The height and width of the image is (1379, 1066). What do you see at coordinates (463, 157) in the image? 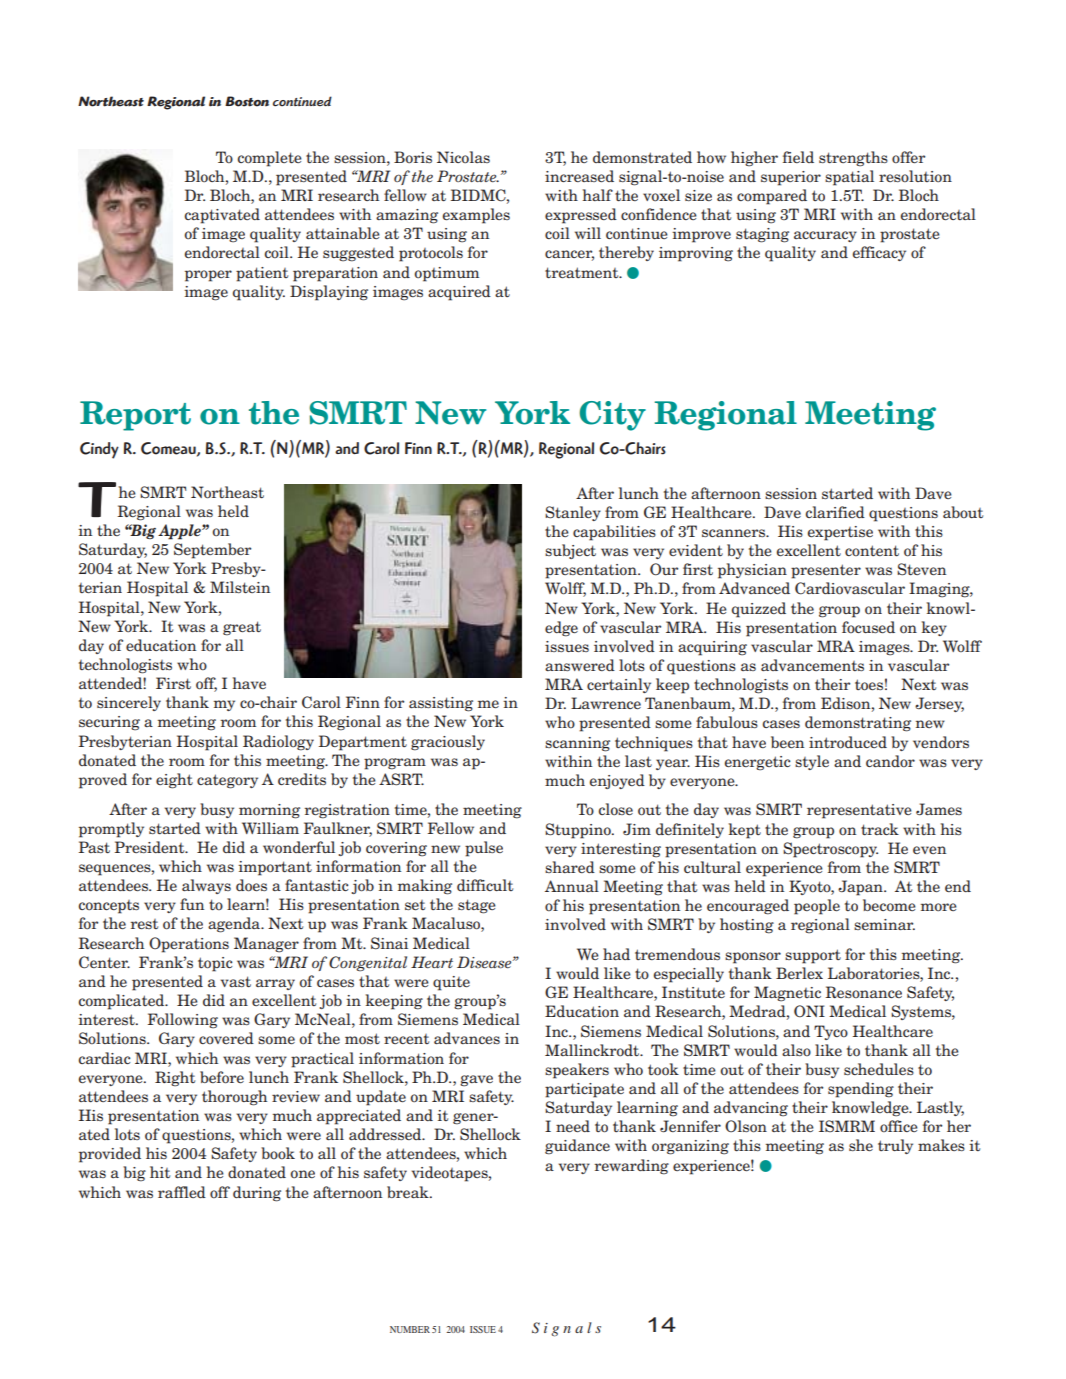
I see `Nicolas` at bounding box center [463, 157].
